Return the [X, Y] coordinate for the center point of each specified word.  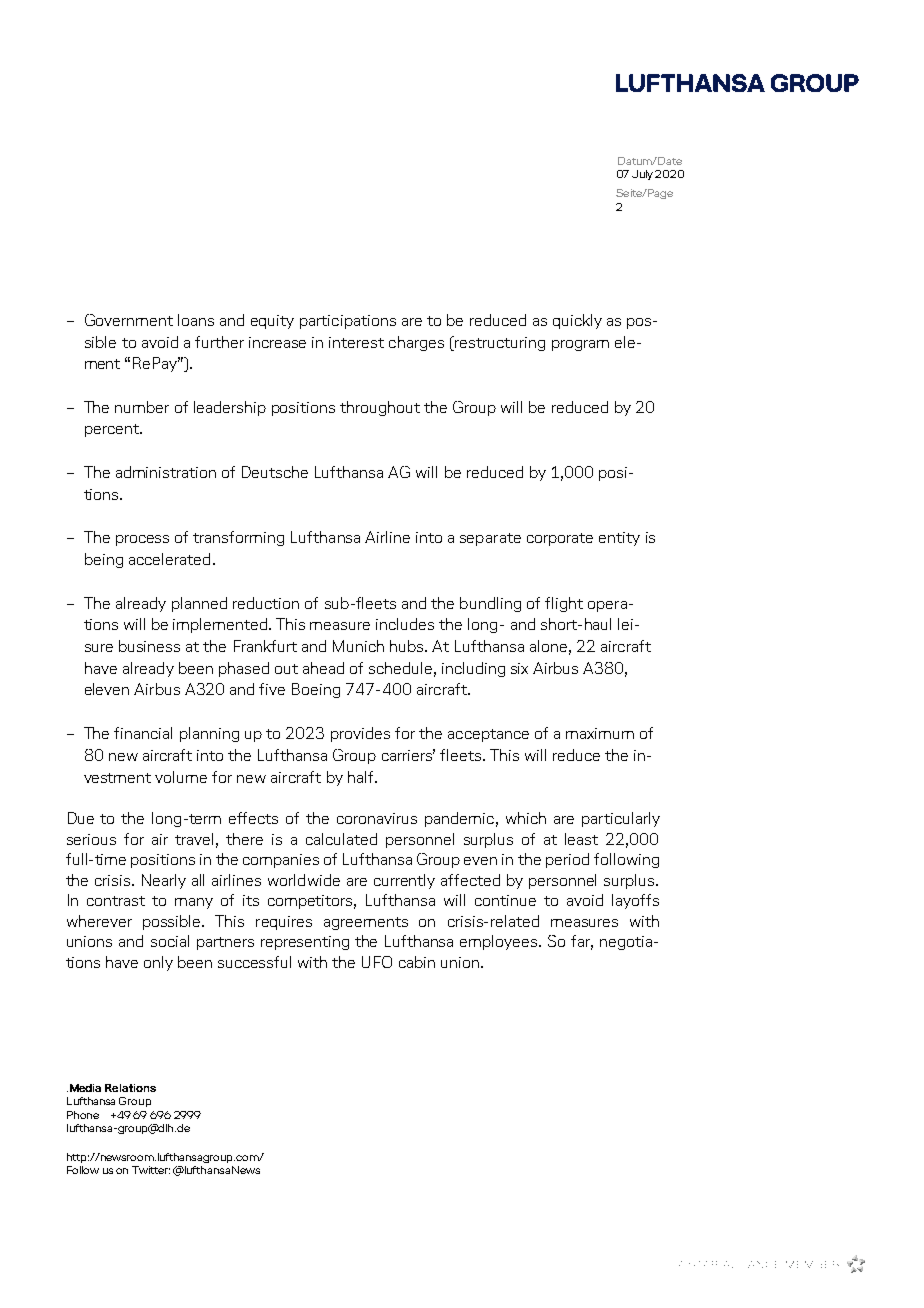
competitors [312, 902]
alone [548, 646]
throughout [380, 408]
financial [143, 733]
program [580, 345]
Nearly [164, 881]
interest [356, 342]
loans [196, 320]
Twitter [151, 1170]
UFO [377, 962]
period [567, 860]
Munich [358, 646]
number [142, 407]
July [642, 175]
